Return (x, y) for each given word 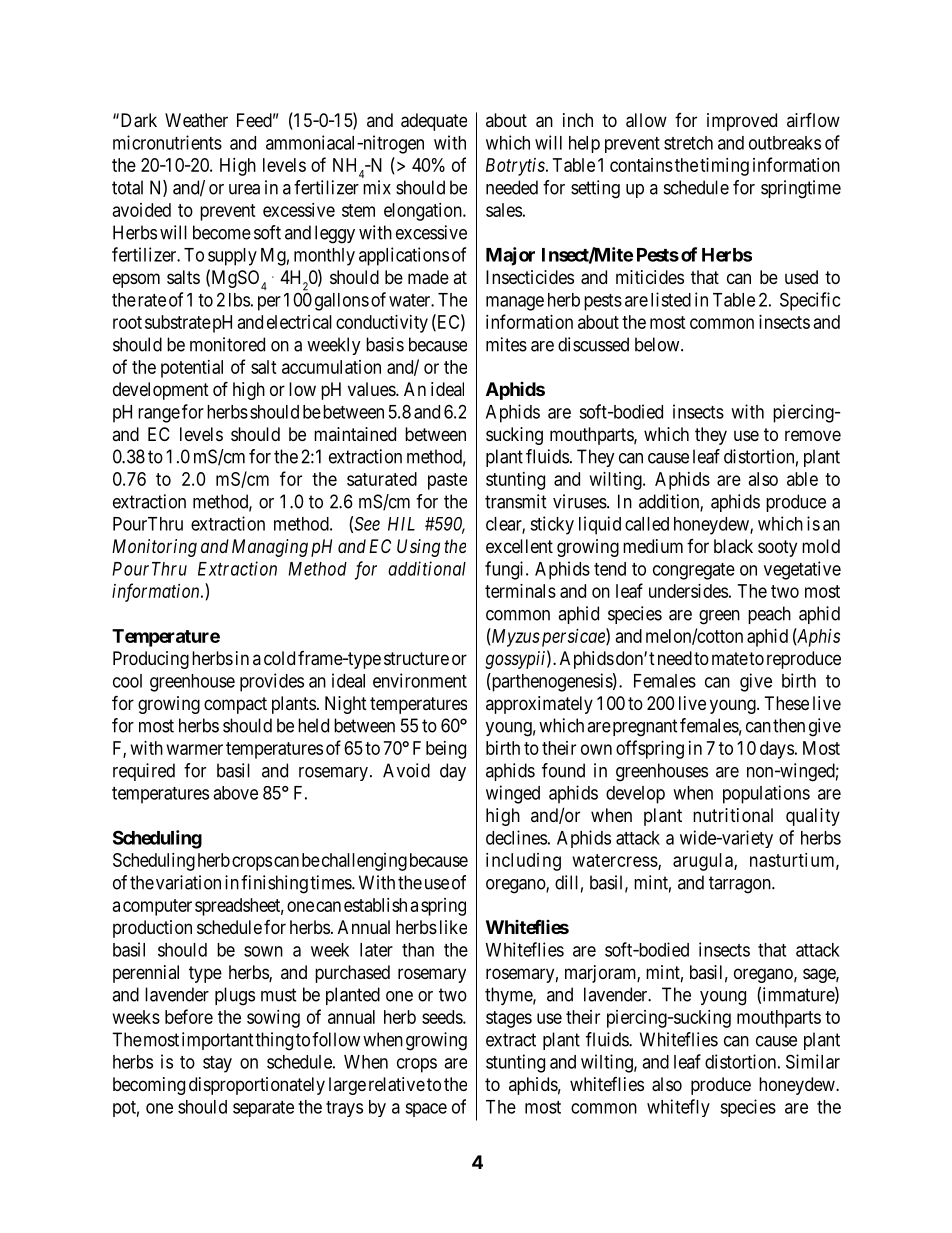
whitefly (678, 1108)
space (426, 1110)
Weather (196, 120)
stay (217, 1064)
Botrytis (515, 167)
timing (724, 167)
